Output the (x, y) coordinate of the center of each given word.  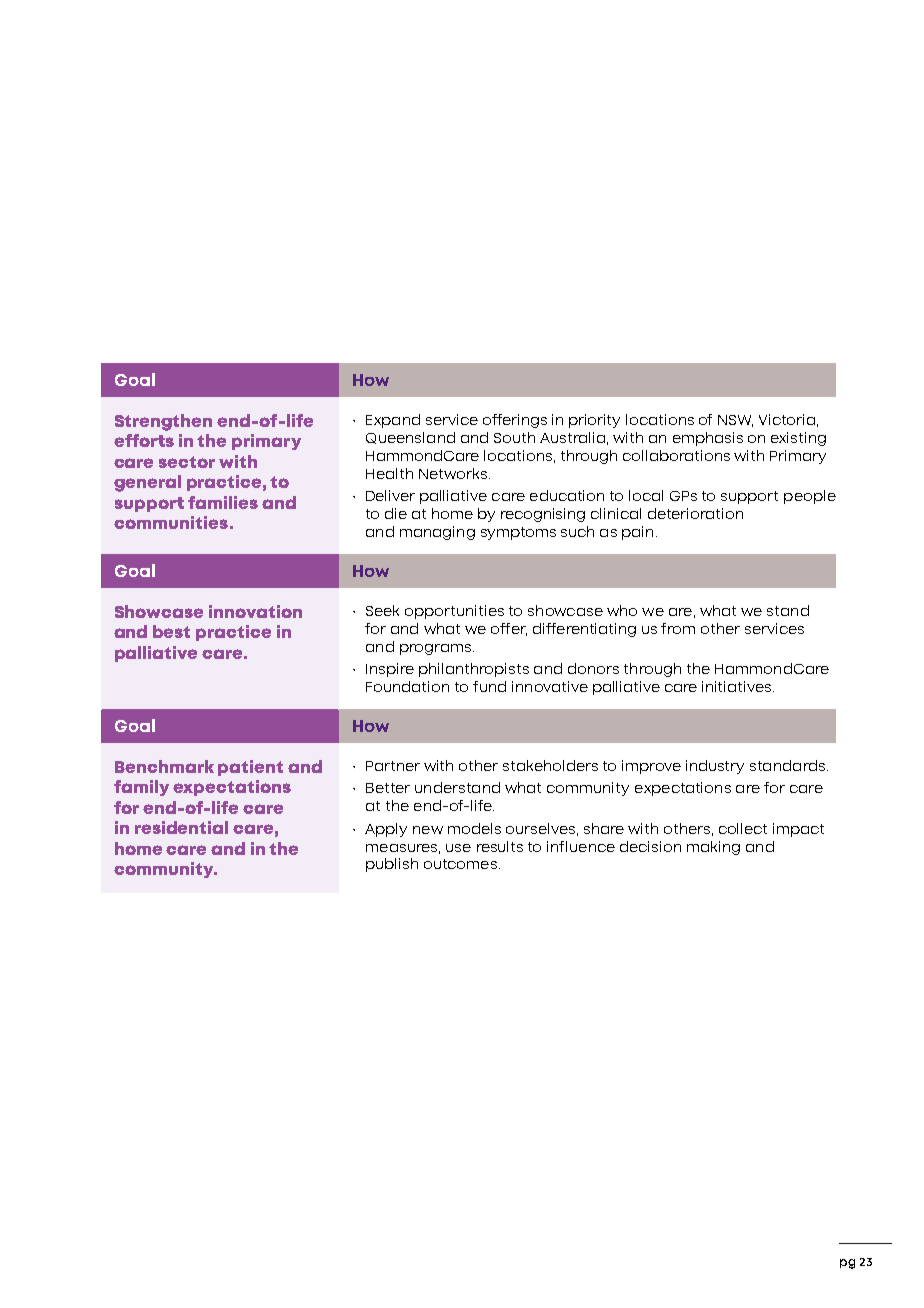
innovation (255, 611)
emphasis (708, 439)
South (514, 437)
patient (250, 768)
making (713, 848)
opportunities (454, 612)
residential (181, 827)
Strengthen (163, 422)
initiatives (738, 686)
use (458, 848)
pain (637, 533)
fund (489, 686)
